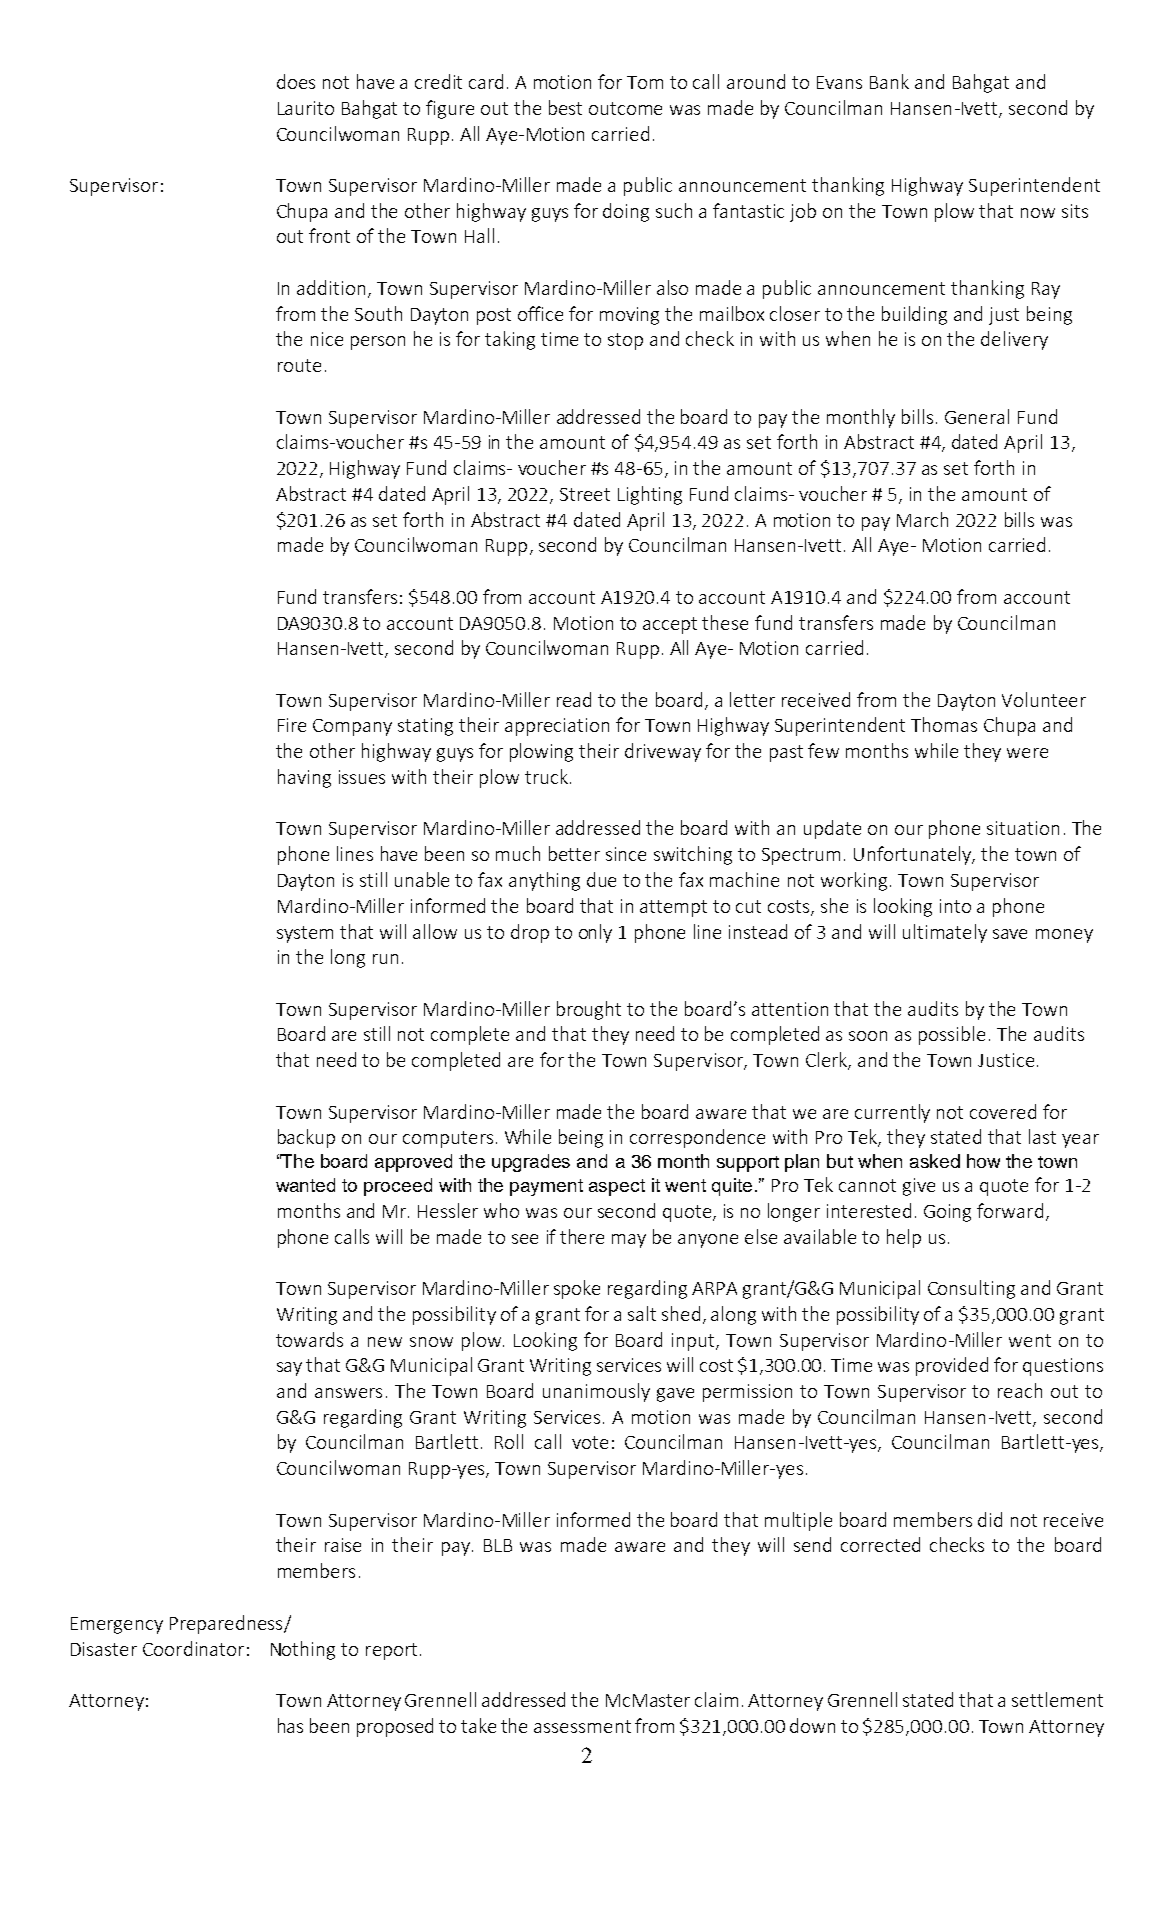 This document has width=1173, height=1932. I want to click on Bank, so click(889, 81).
